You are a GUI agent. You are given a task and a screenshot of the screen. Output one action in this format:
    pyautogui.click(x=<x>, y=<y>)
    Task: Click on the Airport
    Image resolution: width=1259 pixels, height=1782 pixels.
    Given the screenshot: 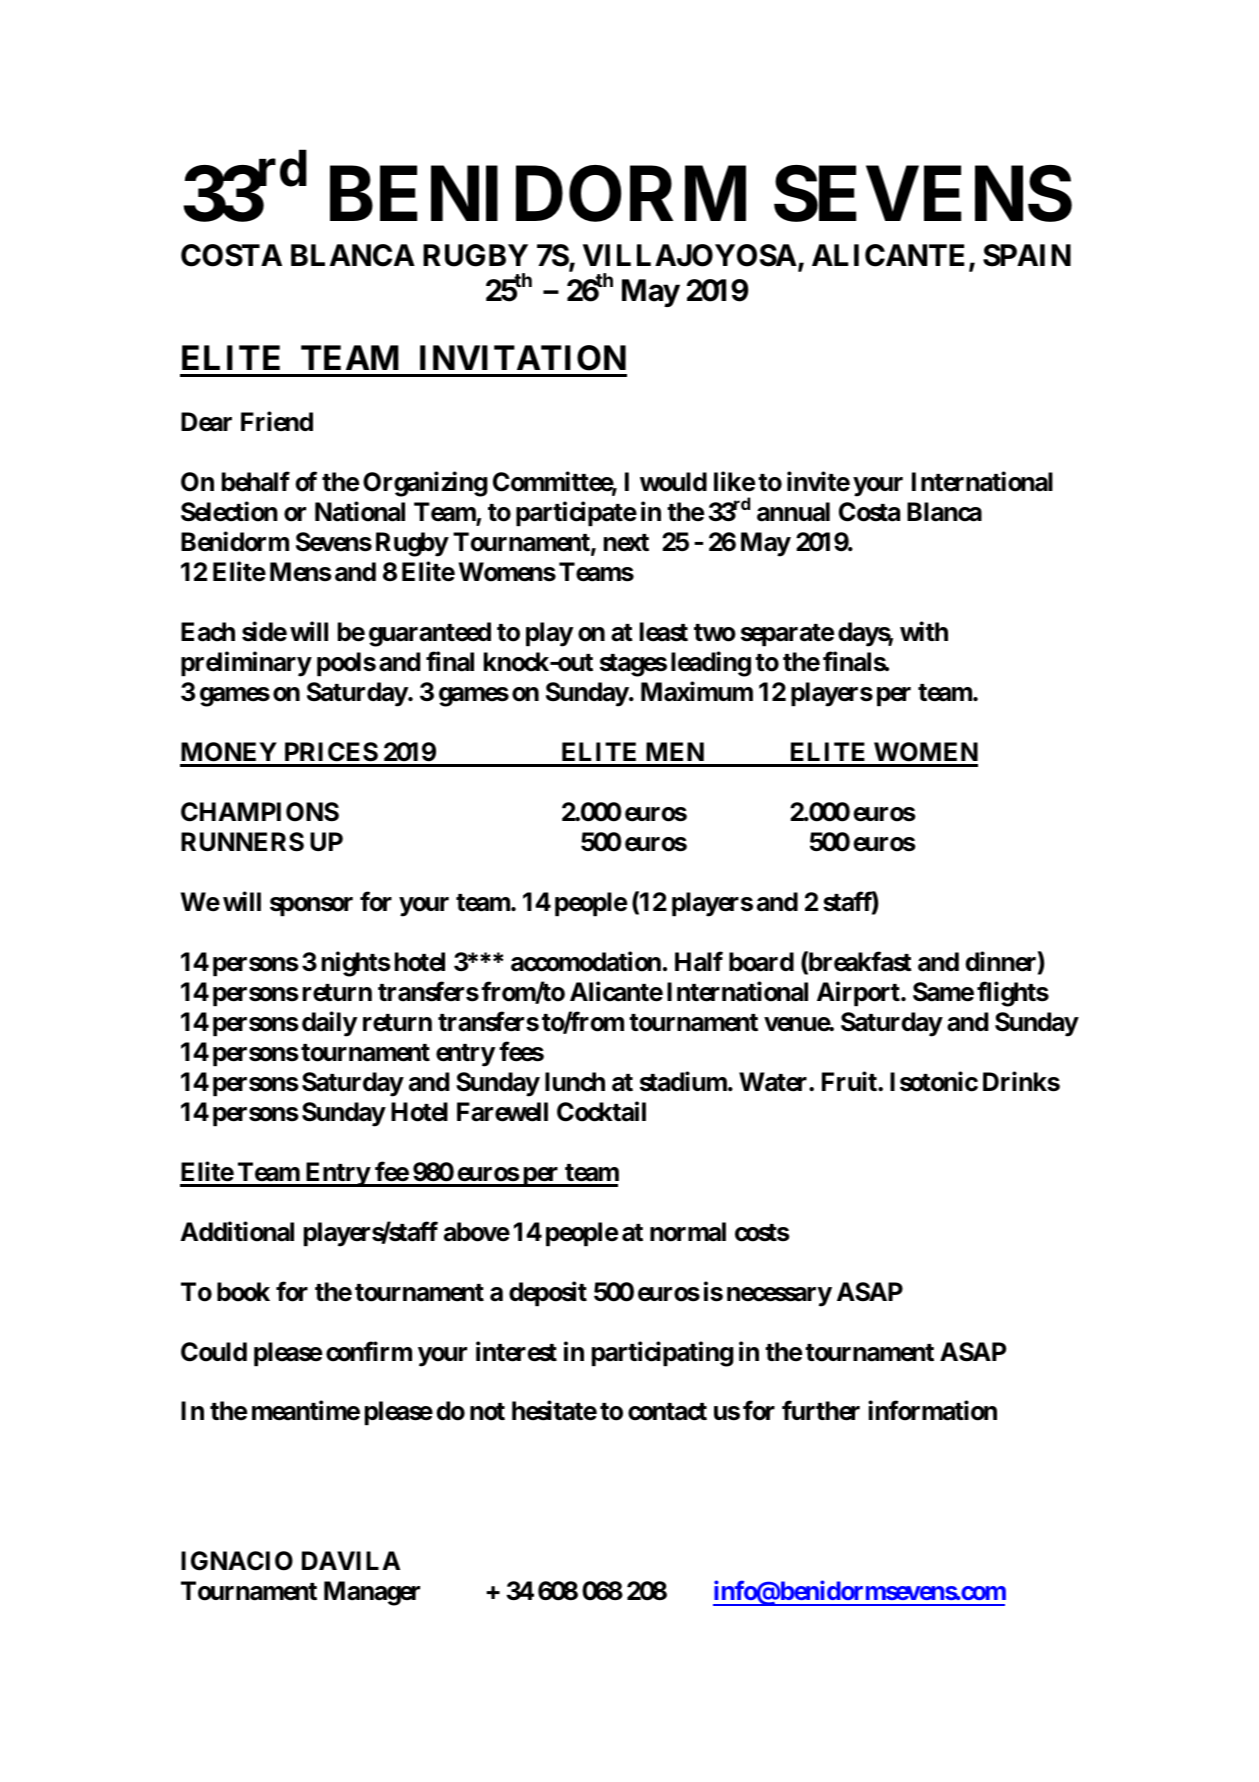 What is the action you would take?
    pyautogui.click(x=859, y=993)
